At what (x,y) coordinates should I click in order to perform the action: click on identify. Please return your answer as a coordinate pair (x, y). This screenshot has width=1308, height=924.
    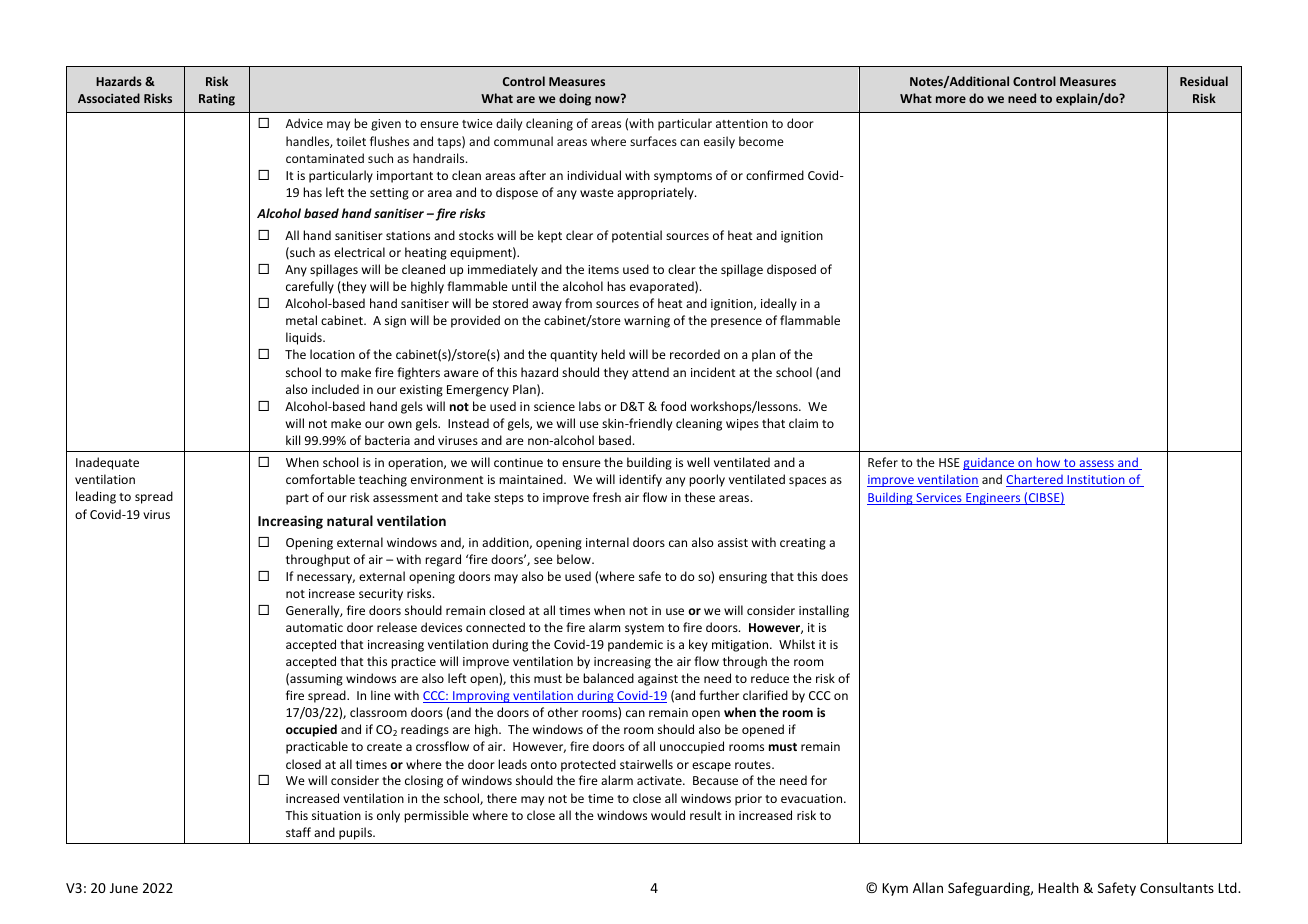
    Looking at the image, I should click on (640, 480).
